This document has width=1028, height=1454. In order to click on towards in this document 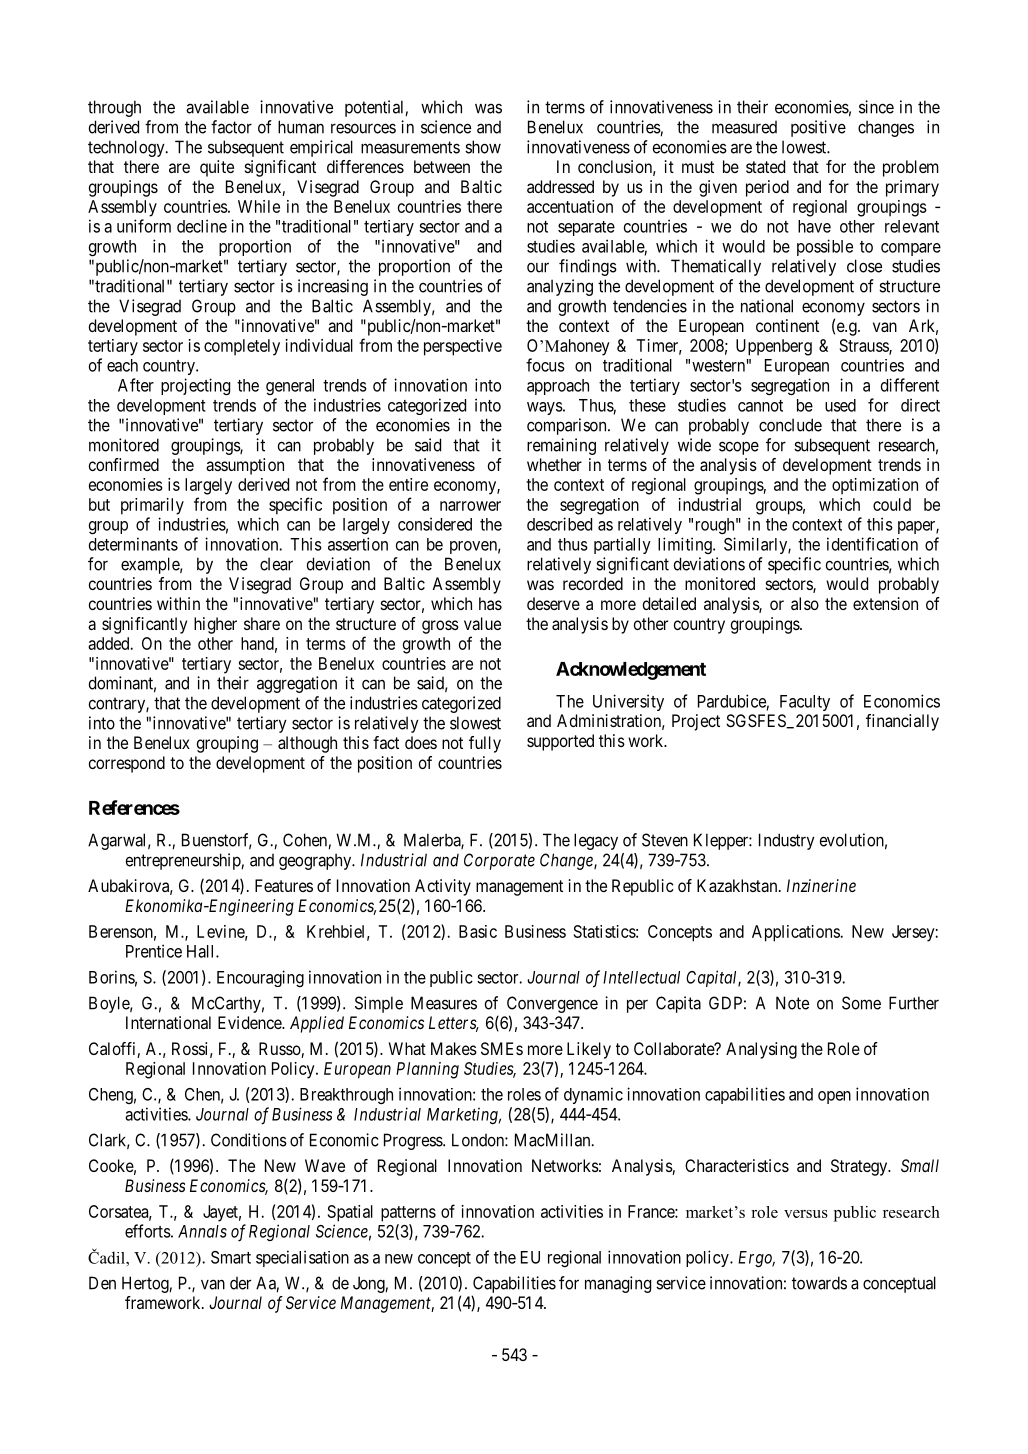, I will do `click(819, 1283)`.
